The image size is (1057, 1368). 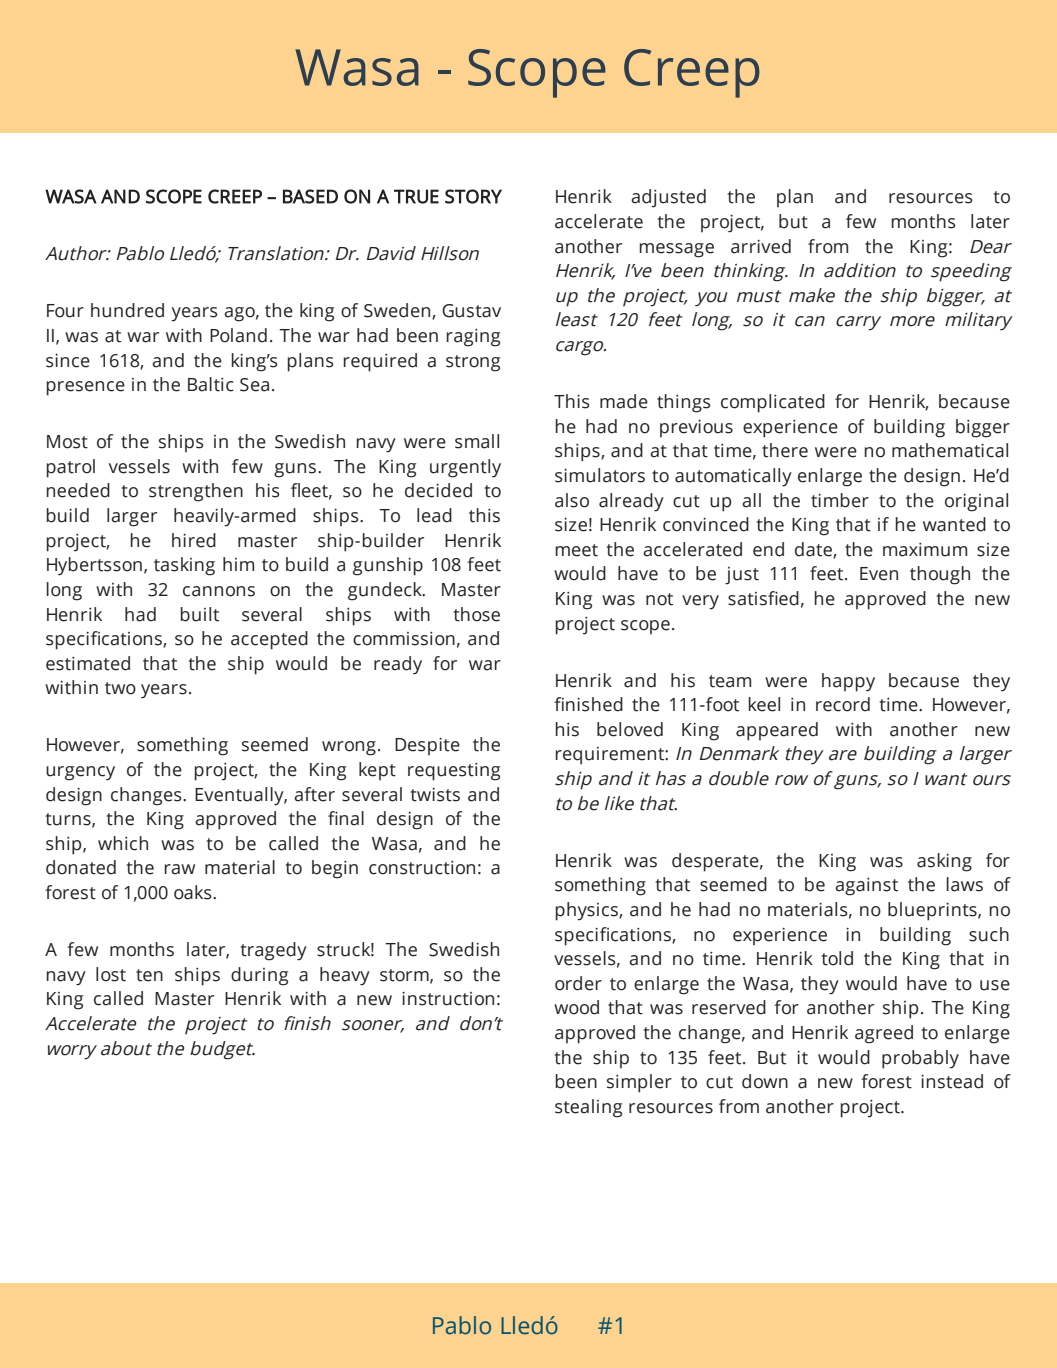 What do you see at coordinates (588, 1108) in the page?
I see `stealing` at bounding box center [588, 1108].
